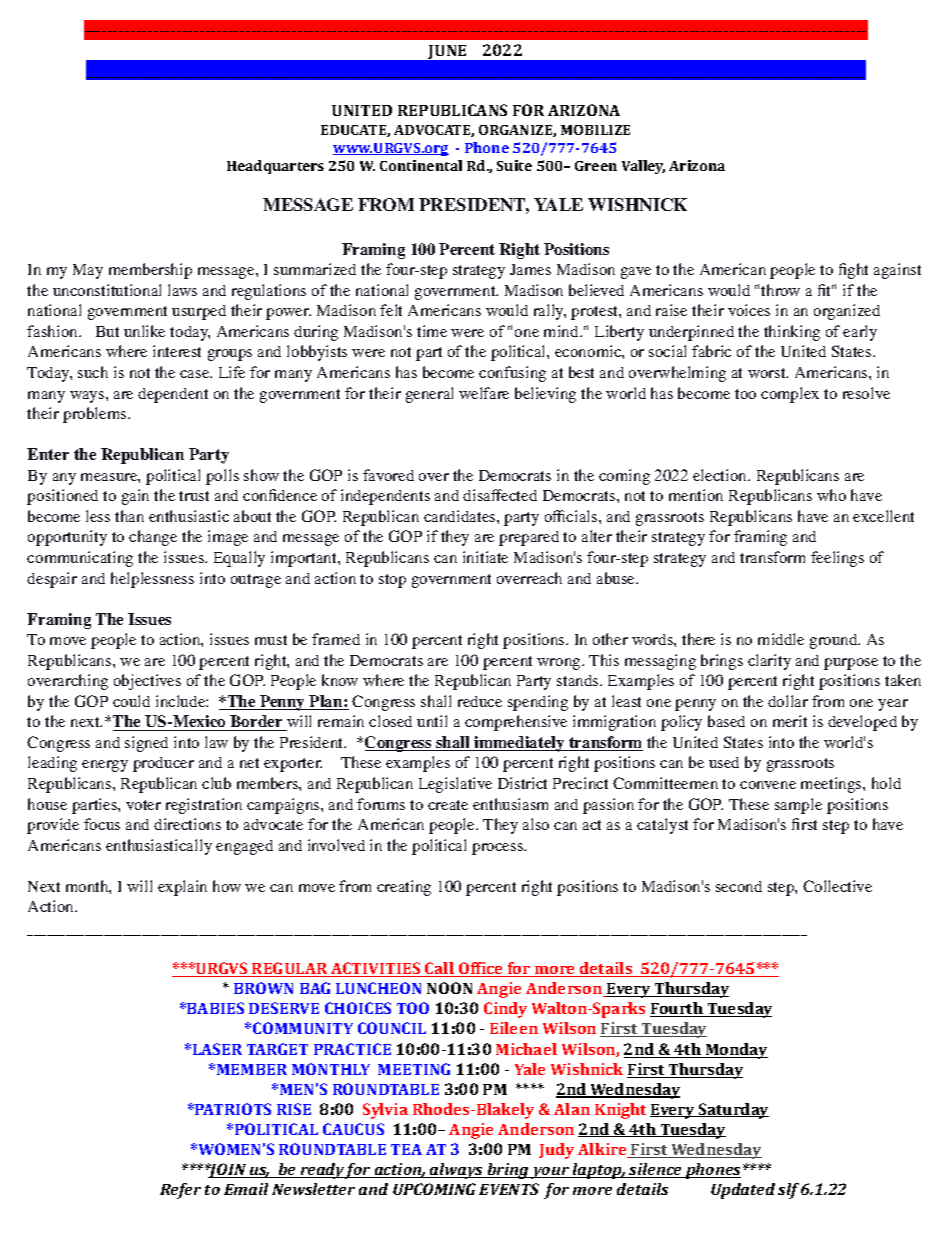  What do you see at coordinates (275, 167) in the page?
I see `Headquarters` at bounding box center [275, 167].
